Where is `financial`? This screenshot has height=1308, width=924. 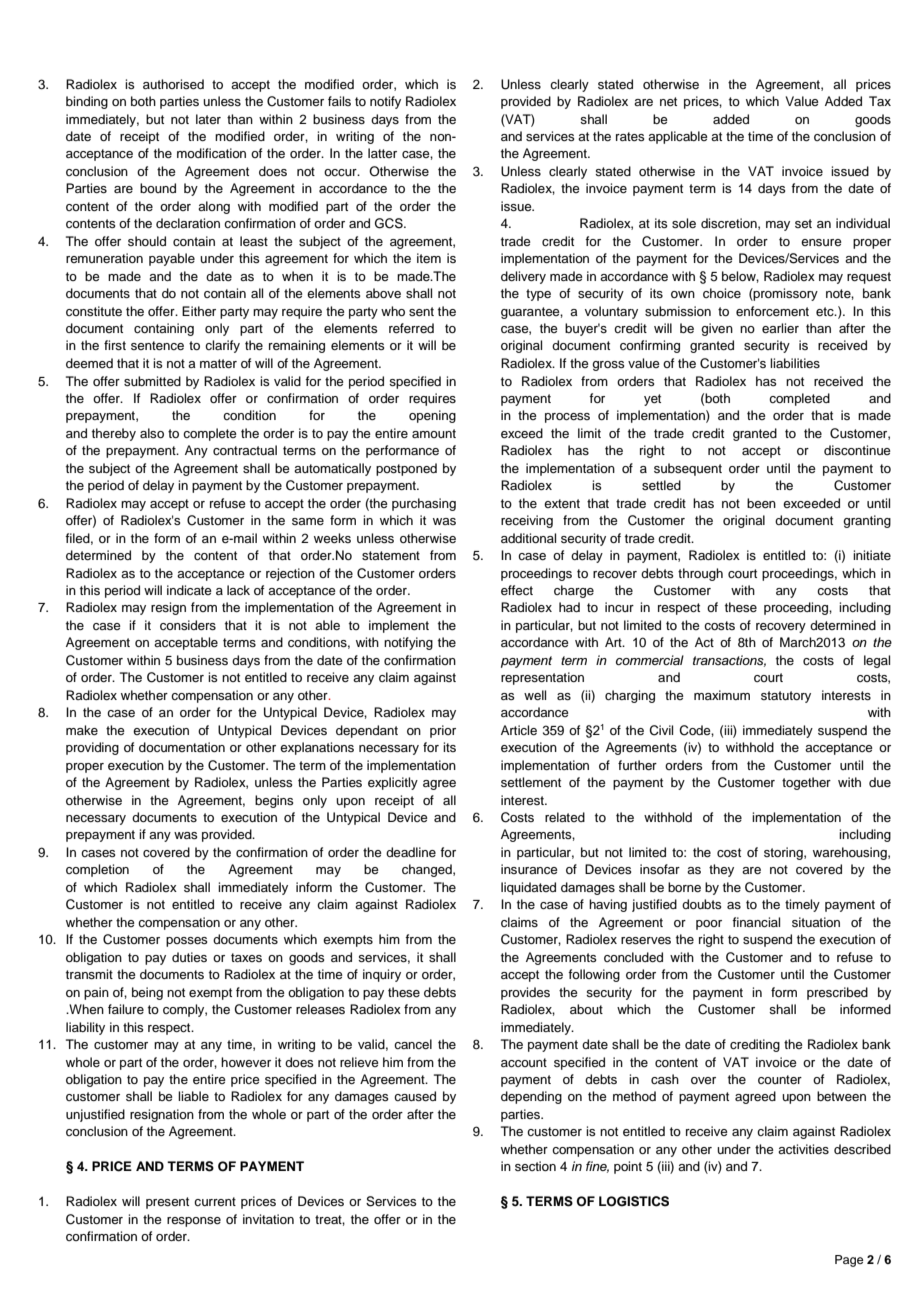
financial is located at coordinates (756, 922).
